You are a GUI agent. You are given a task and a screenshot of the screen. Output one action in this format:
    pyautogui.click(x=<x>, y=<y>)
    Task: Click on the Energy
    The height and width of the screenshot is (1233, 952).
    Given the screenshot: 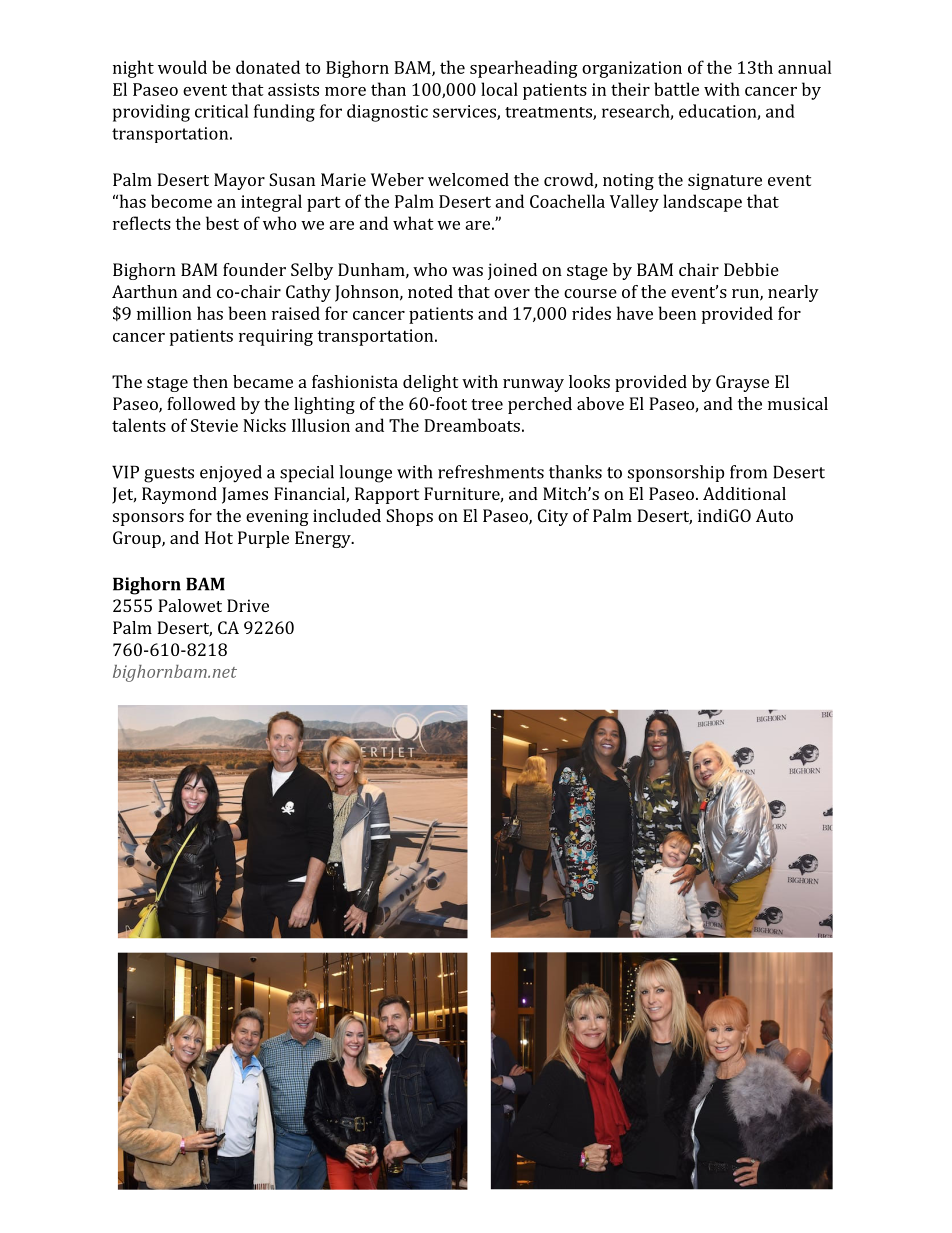 What is the action you would take?
    pyautogui.click(x=324, y=539)
